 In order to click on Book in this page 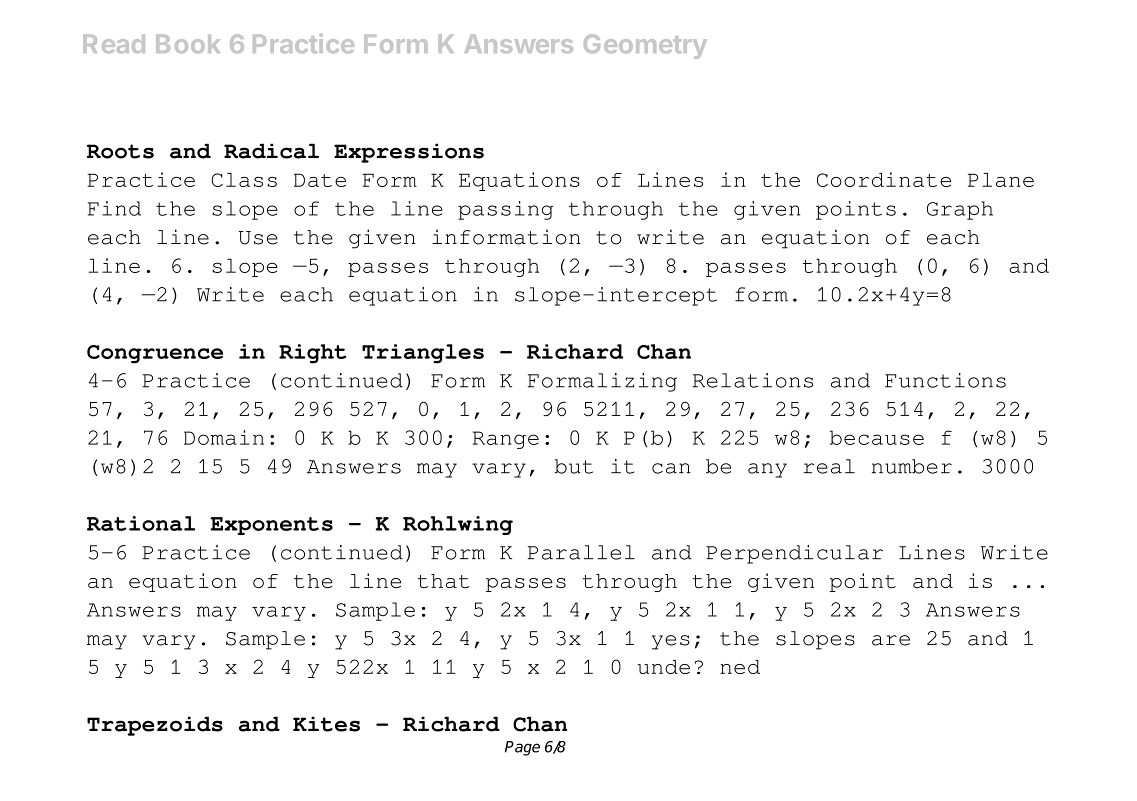, I will do `click(188, 43)`.
